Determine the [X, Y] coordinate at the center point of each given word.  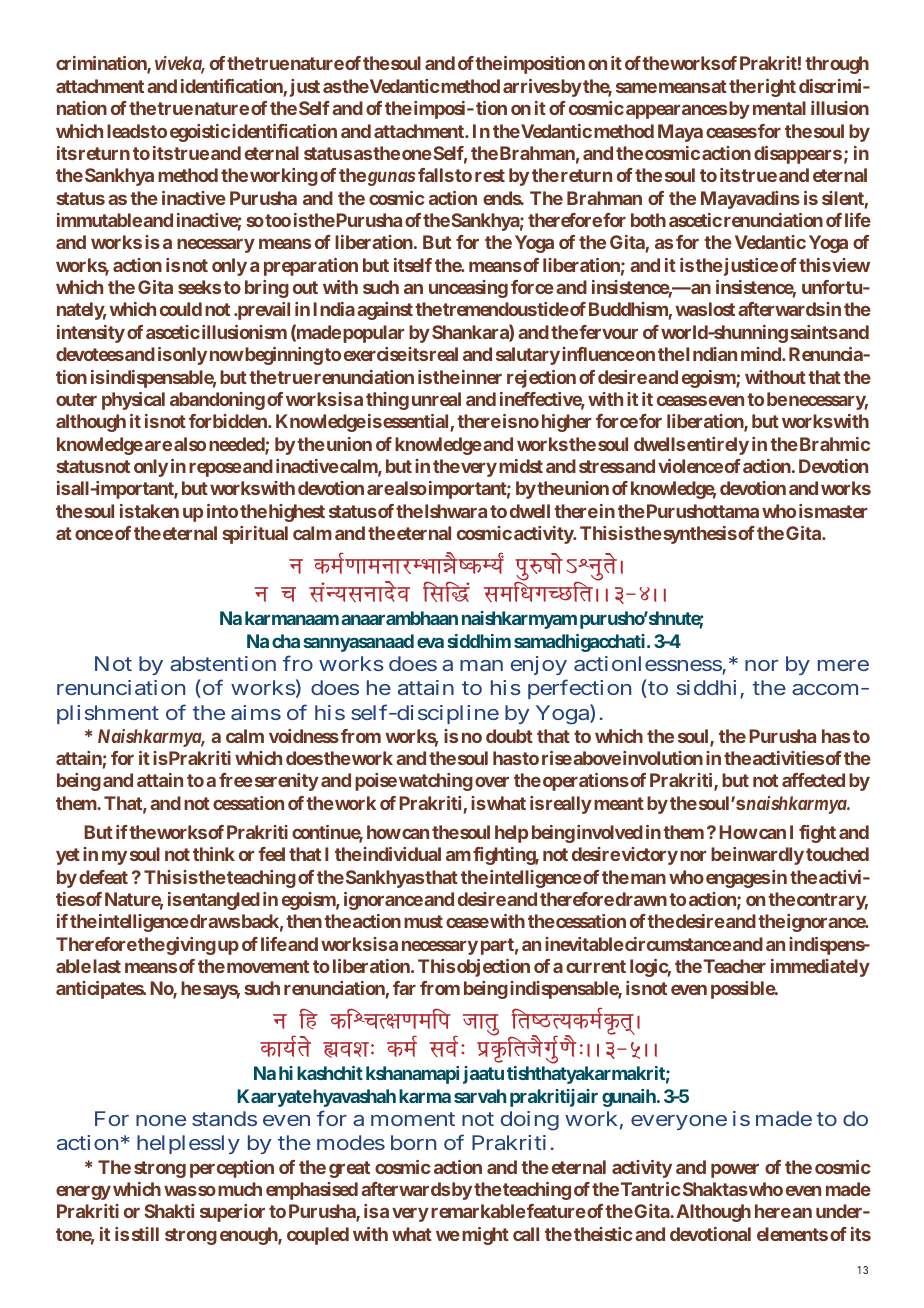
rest [490, 175]
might [485, 1236]
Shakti [169, 1211]
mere [843, 665]
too [277, 220]
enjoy [539, 665]
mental [779, 108]
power [735, 1170]
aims [256, 712]
